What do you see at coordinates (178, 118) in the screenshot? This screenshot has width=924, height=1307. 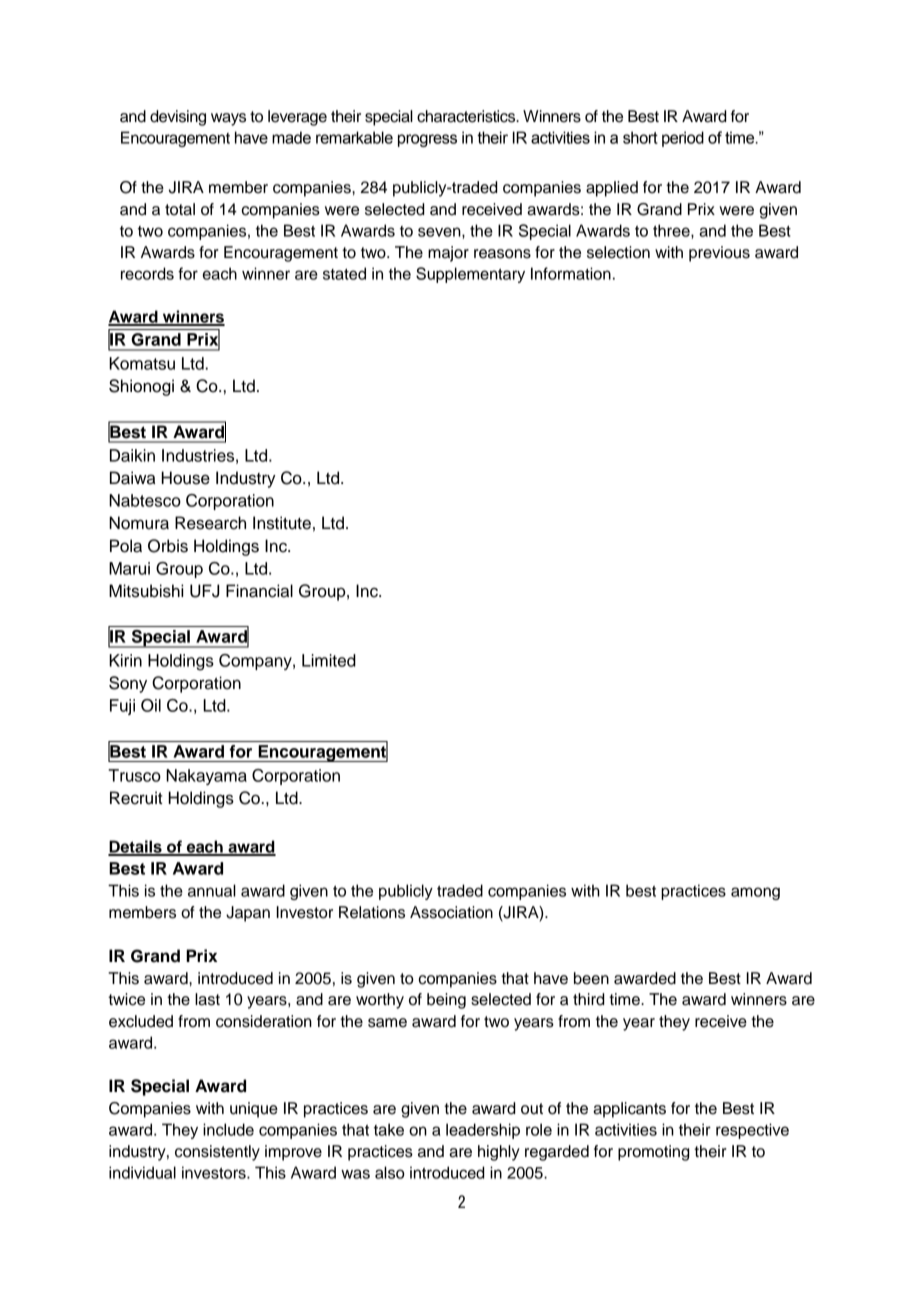 I see `devising` at bounding box center [178, 118].
